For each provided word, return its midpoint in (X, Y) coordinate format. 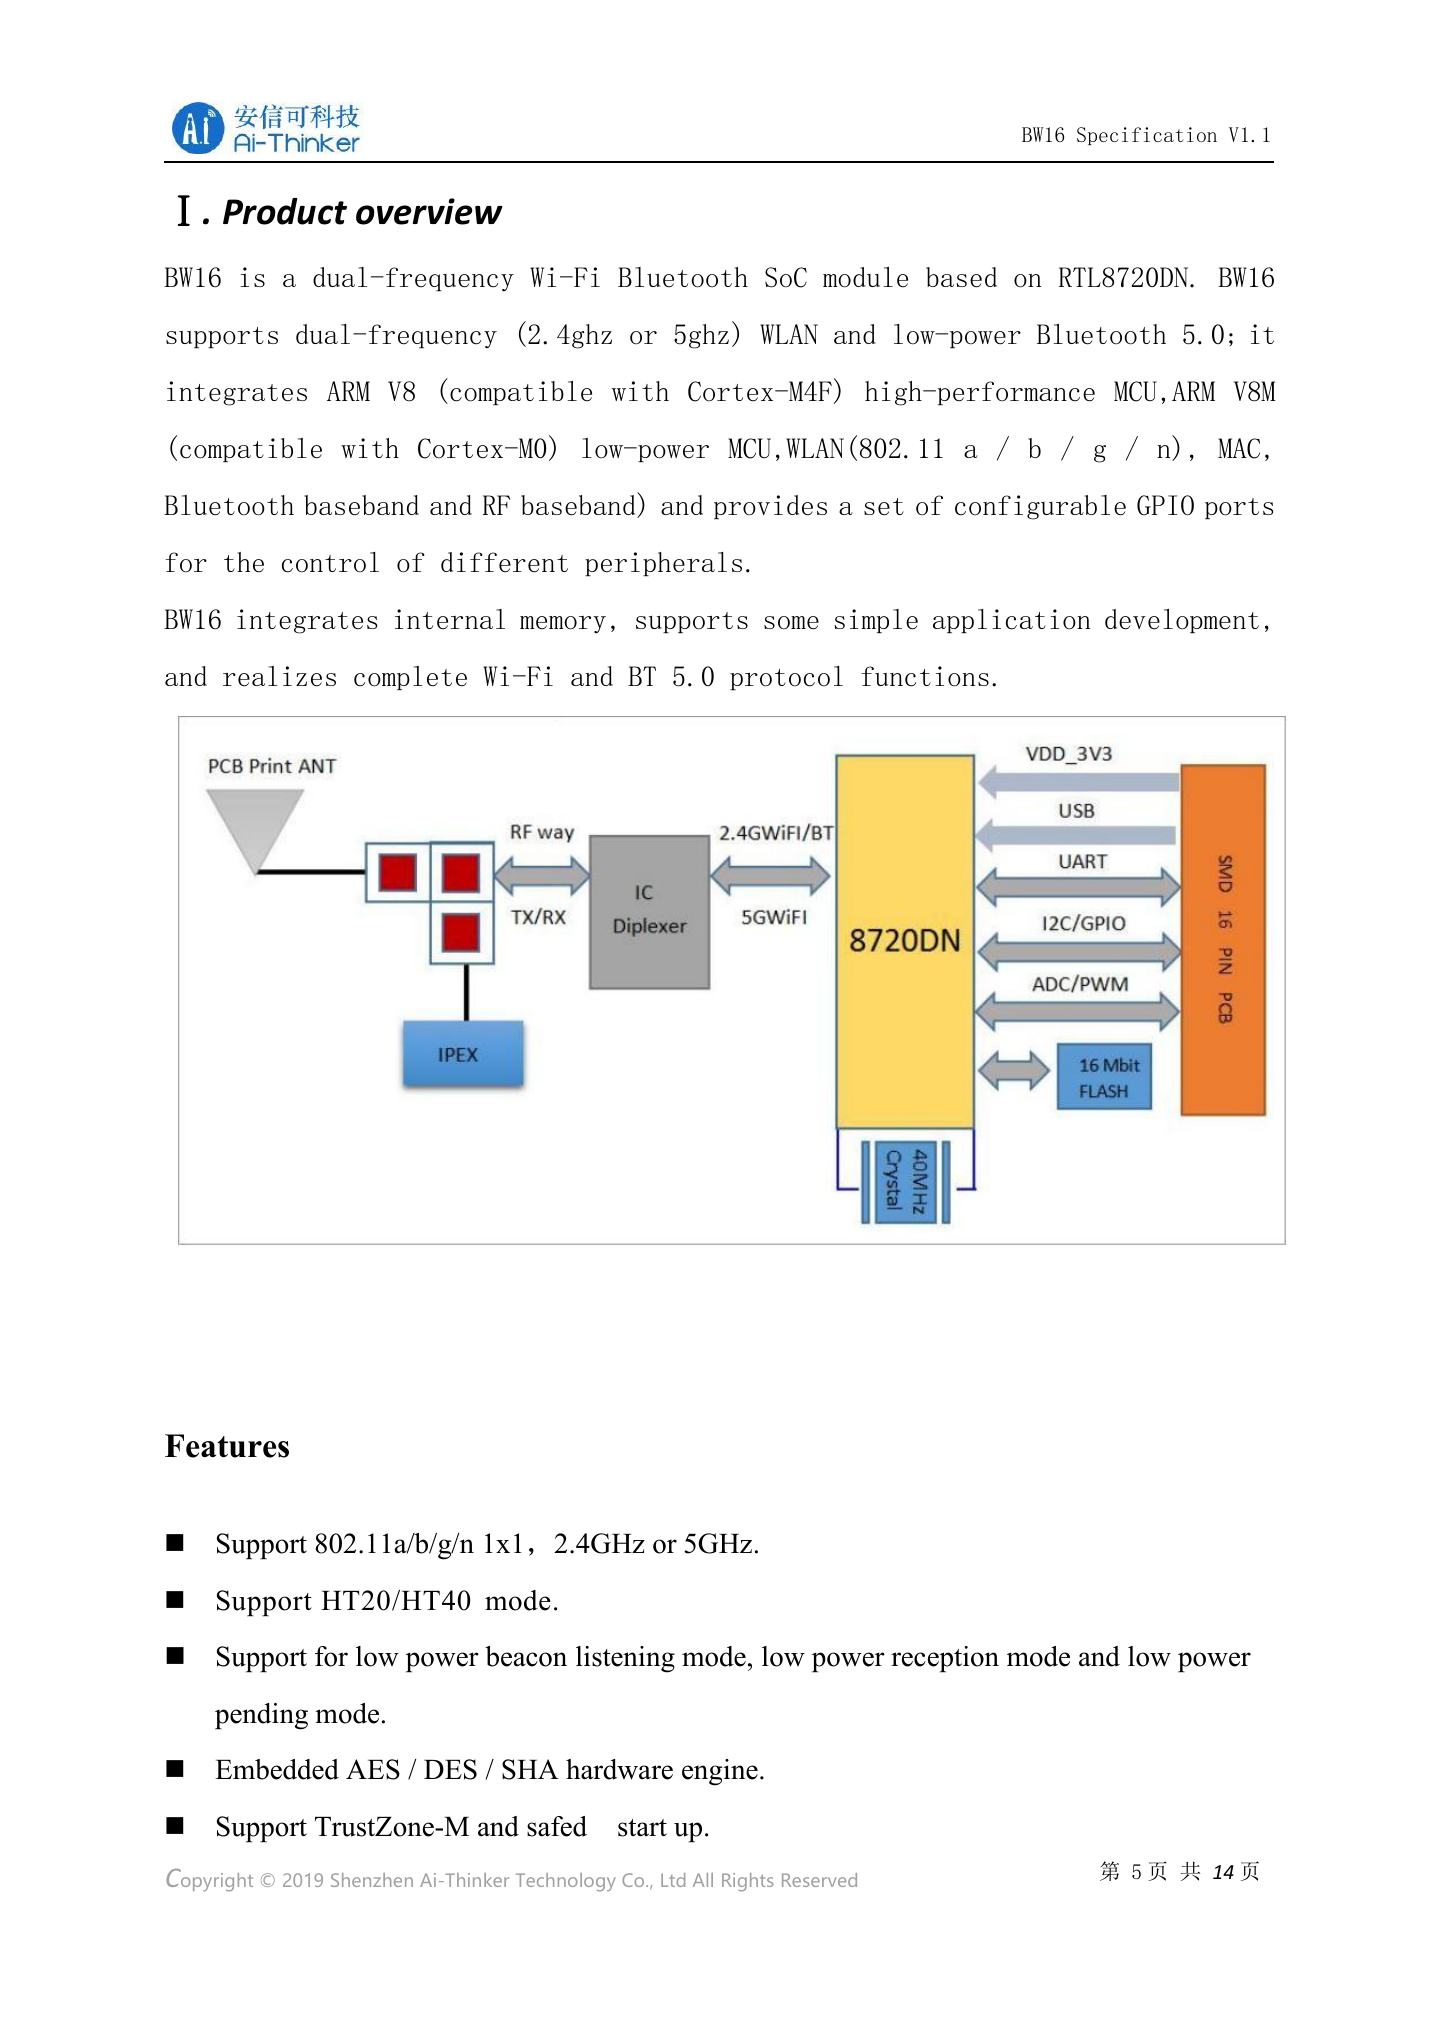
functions (925, 676)
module (865, 277)
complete (410, 678)
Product (285, 211)
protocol (786, 678)
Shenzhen (372, 1880)
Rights (748, 1882)
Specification (1147, 136)
